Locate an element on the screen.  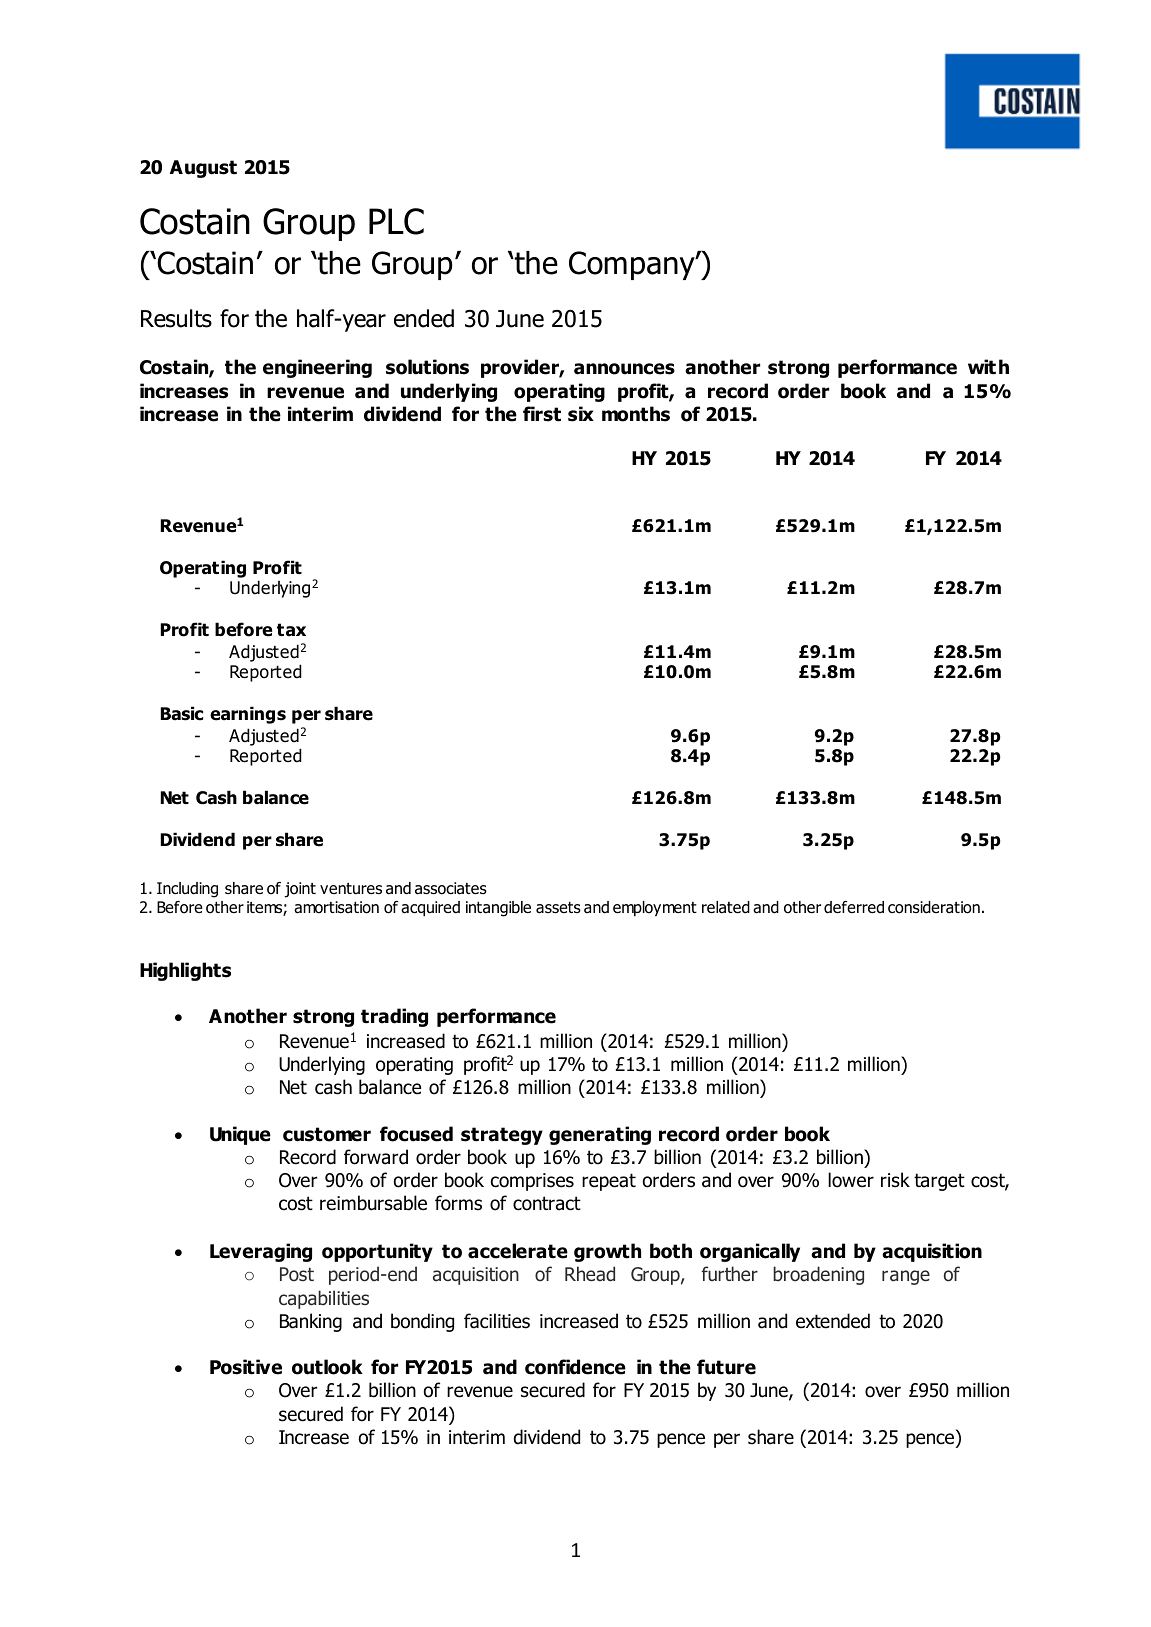
confidence is located at coordinates (575, 1367).
